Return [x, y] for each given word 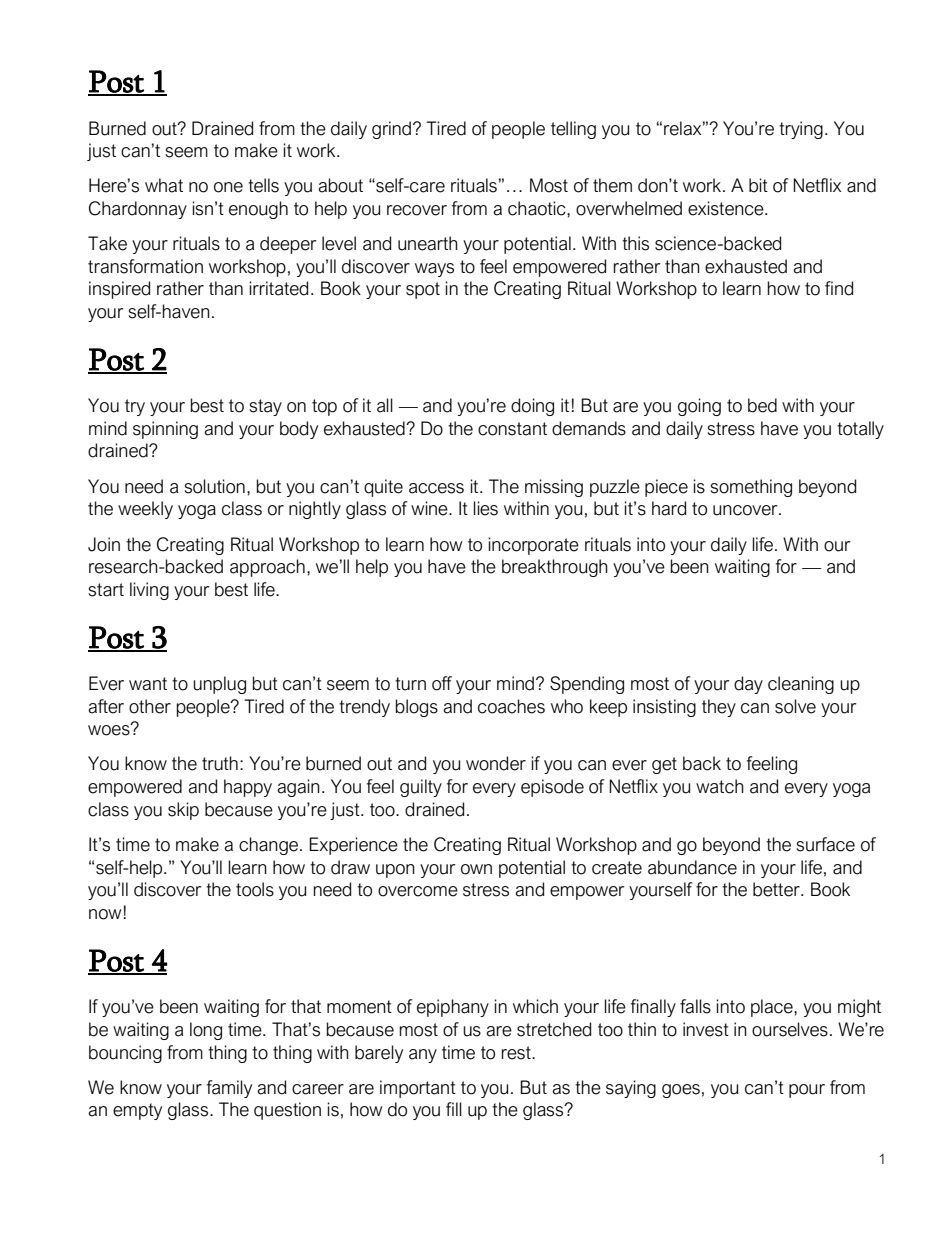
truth [220, 763]
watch [720, 786]
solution [215, 486]
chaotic [538, 208]
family [229, 1089]
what [164, 185]
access [436, 488]
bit [758, 185]
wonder [496, 763]
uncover [746, 510]
